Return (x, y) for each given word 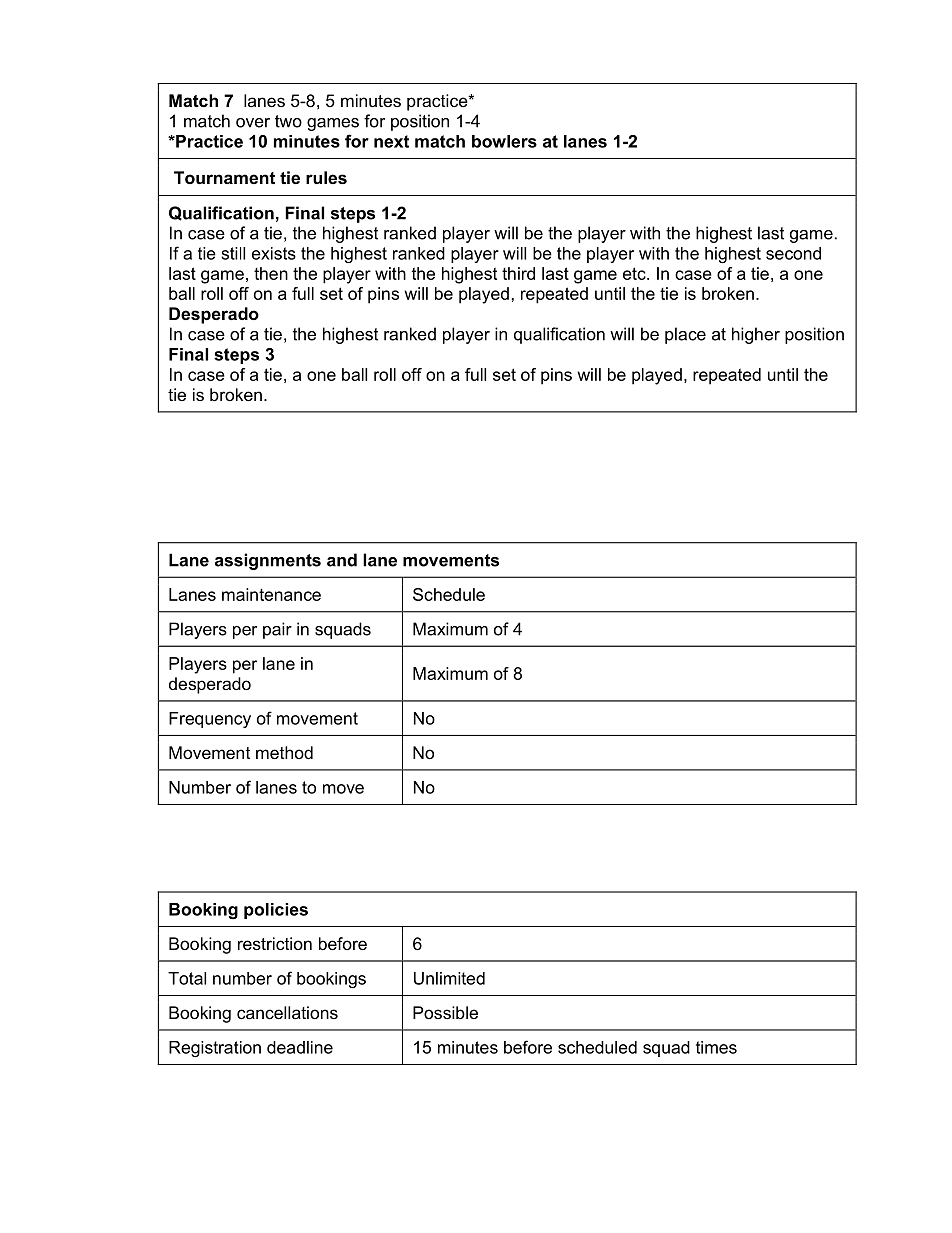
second (793, 253)
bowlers (504, 141)
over (253, 123)
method (284, 752)
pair (277, 630)
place (685, 335)
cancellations (287, 1012)
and (342, 560)
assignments (268, 561)
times (716, 1047)
